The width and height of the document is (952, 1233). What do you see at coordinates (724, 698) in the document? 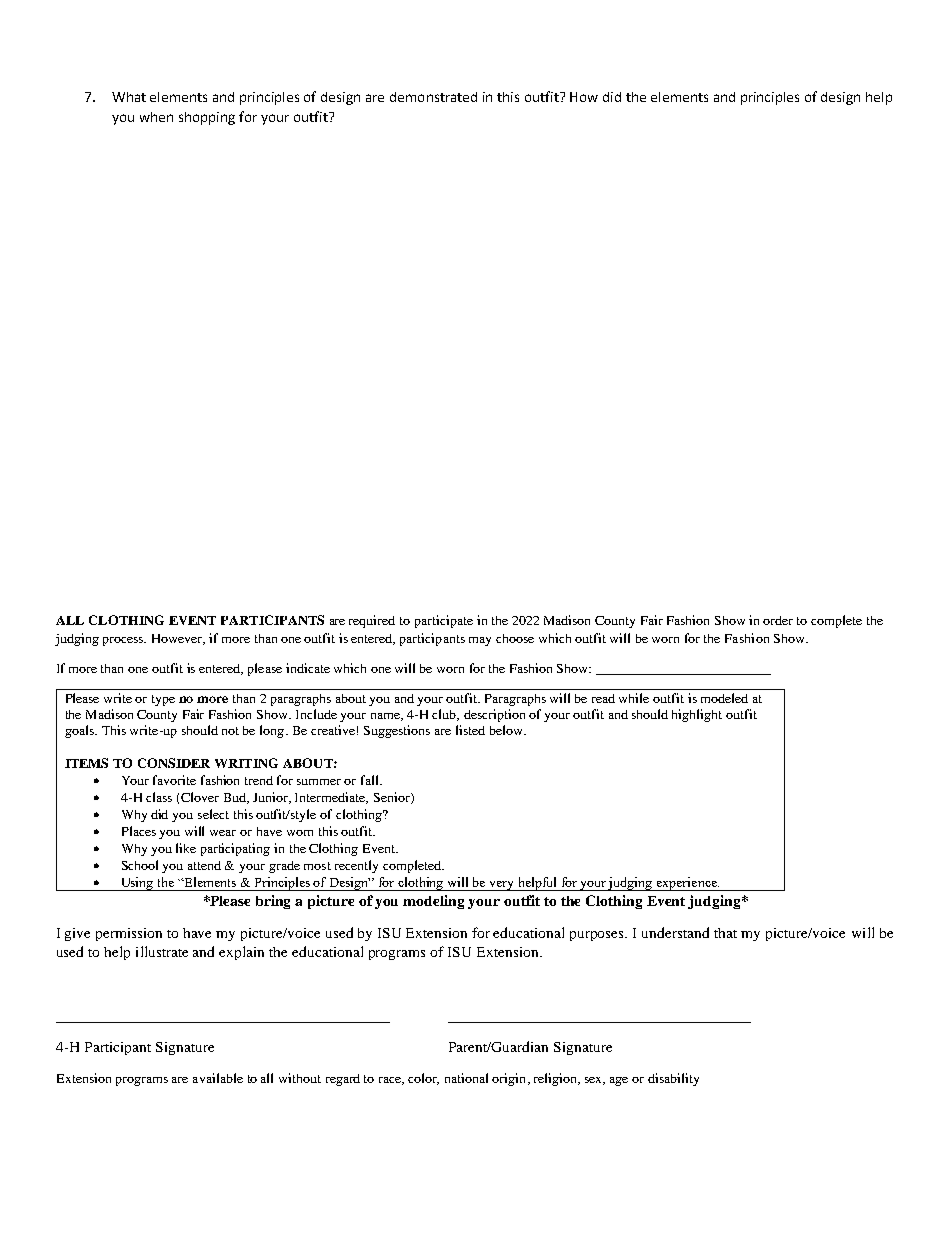
I see `modeled` at bounding box center [724, 698].
